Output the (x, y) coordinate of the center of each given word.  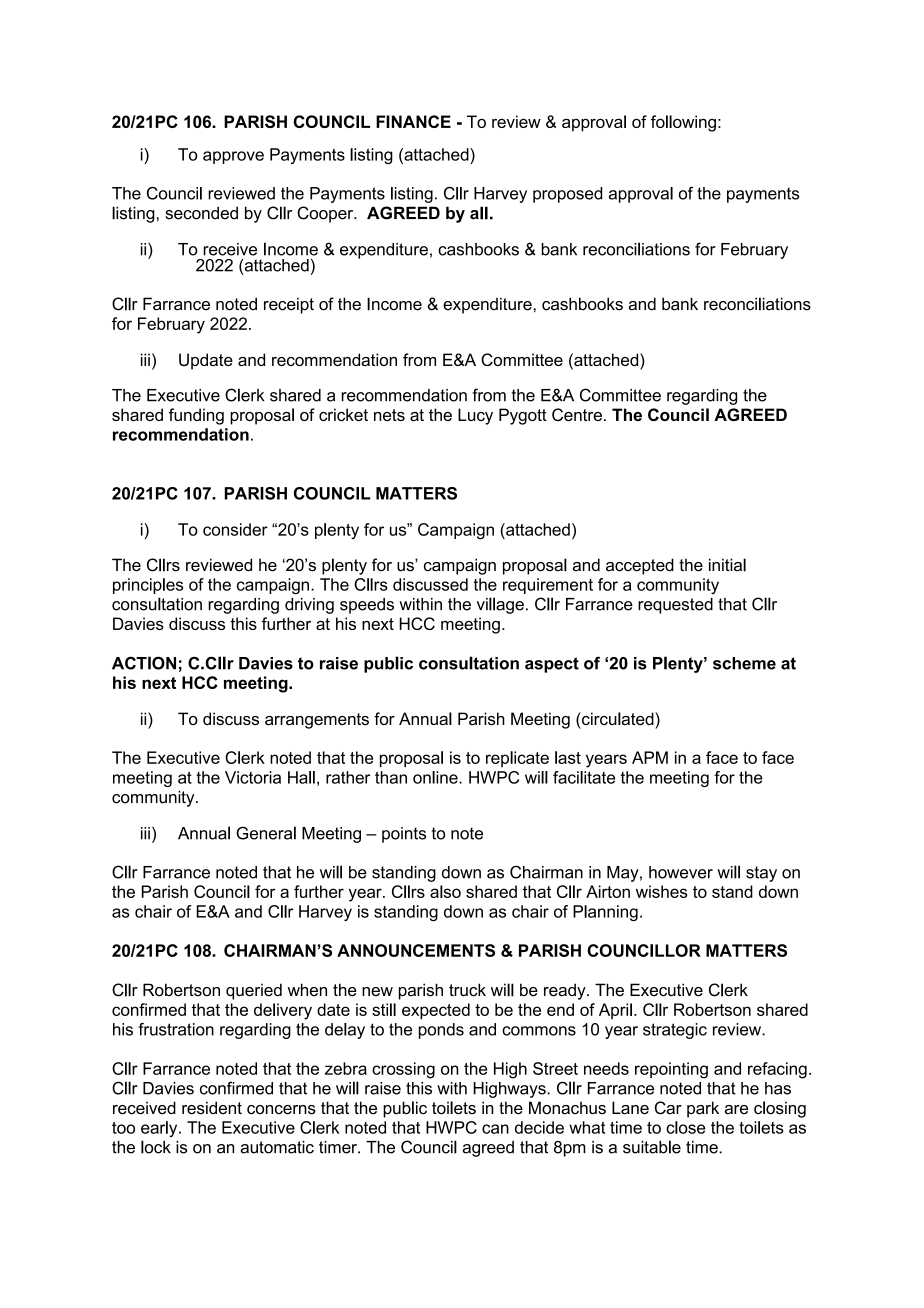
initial (727, 565)
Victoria (253, 777)
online (436, 777)
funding (196, 416)
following (683, 123)
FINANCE (413, 121)
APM (650, 757)
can (495, 1129)
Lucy (475, 416)
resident (212, 1108)
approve (233, 157)
